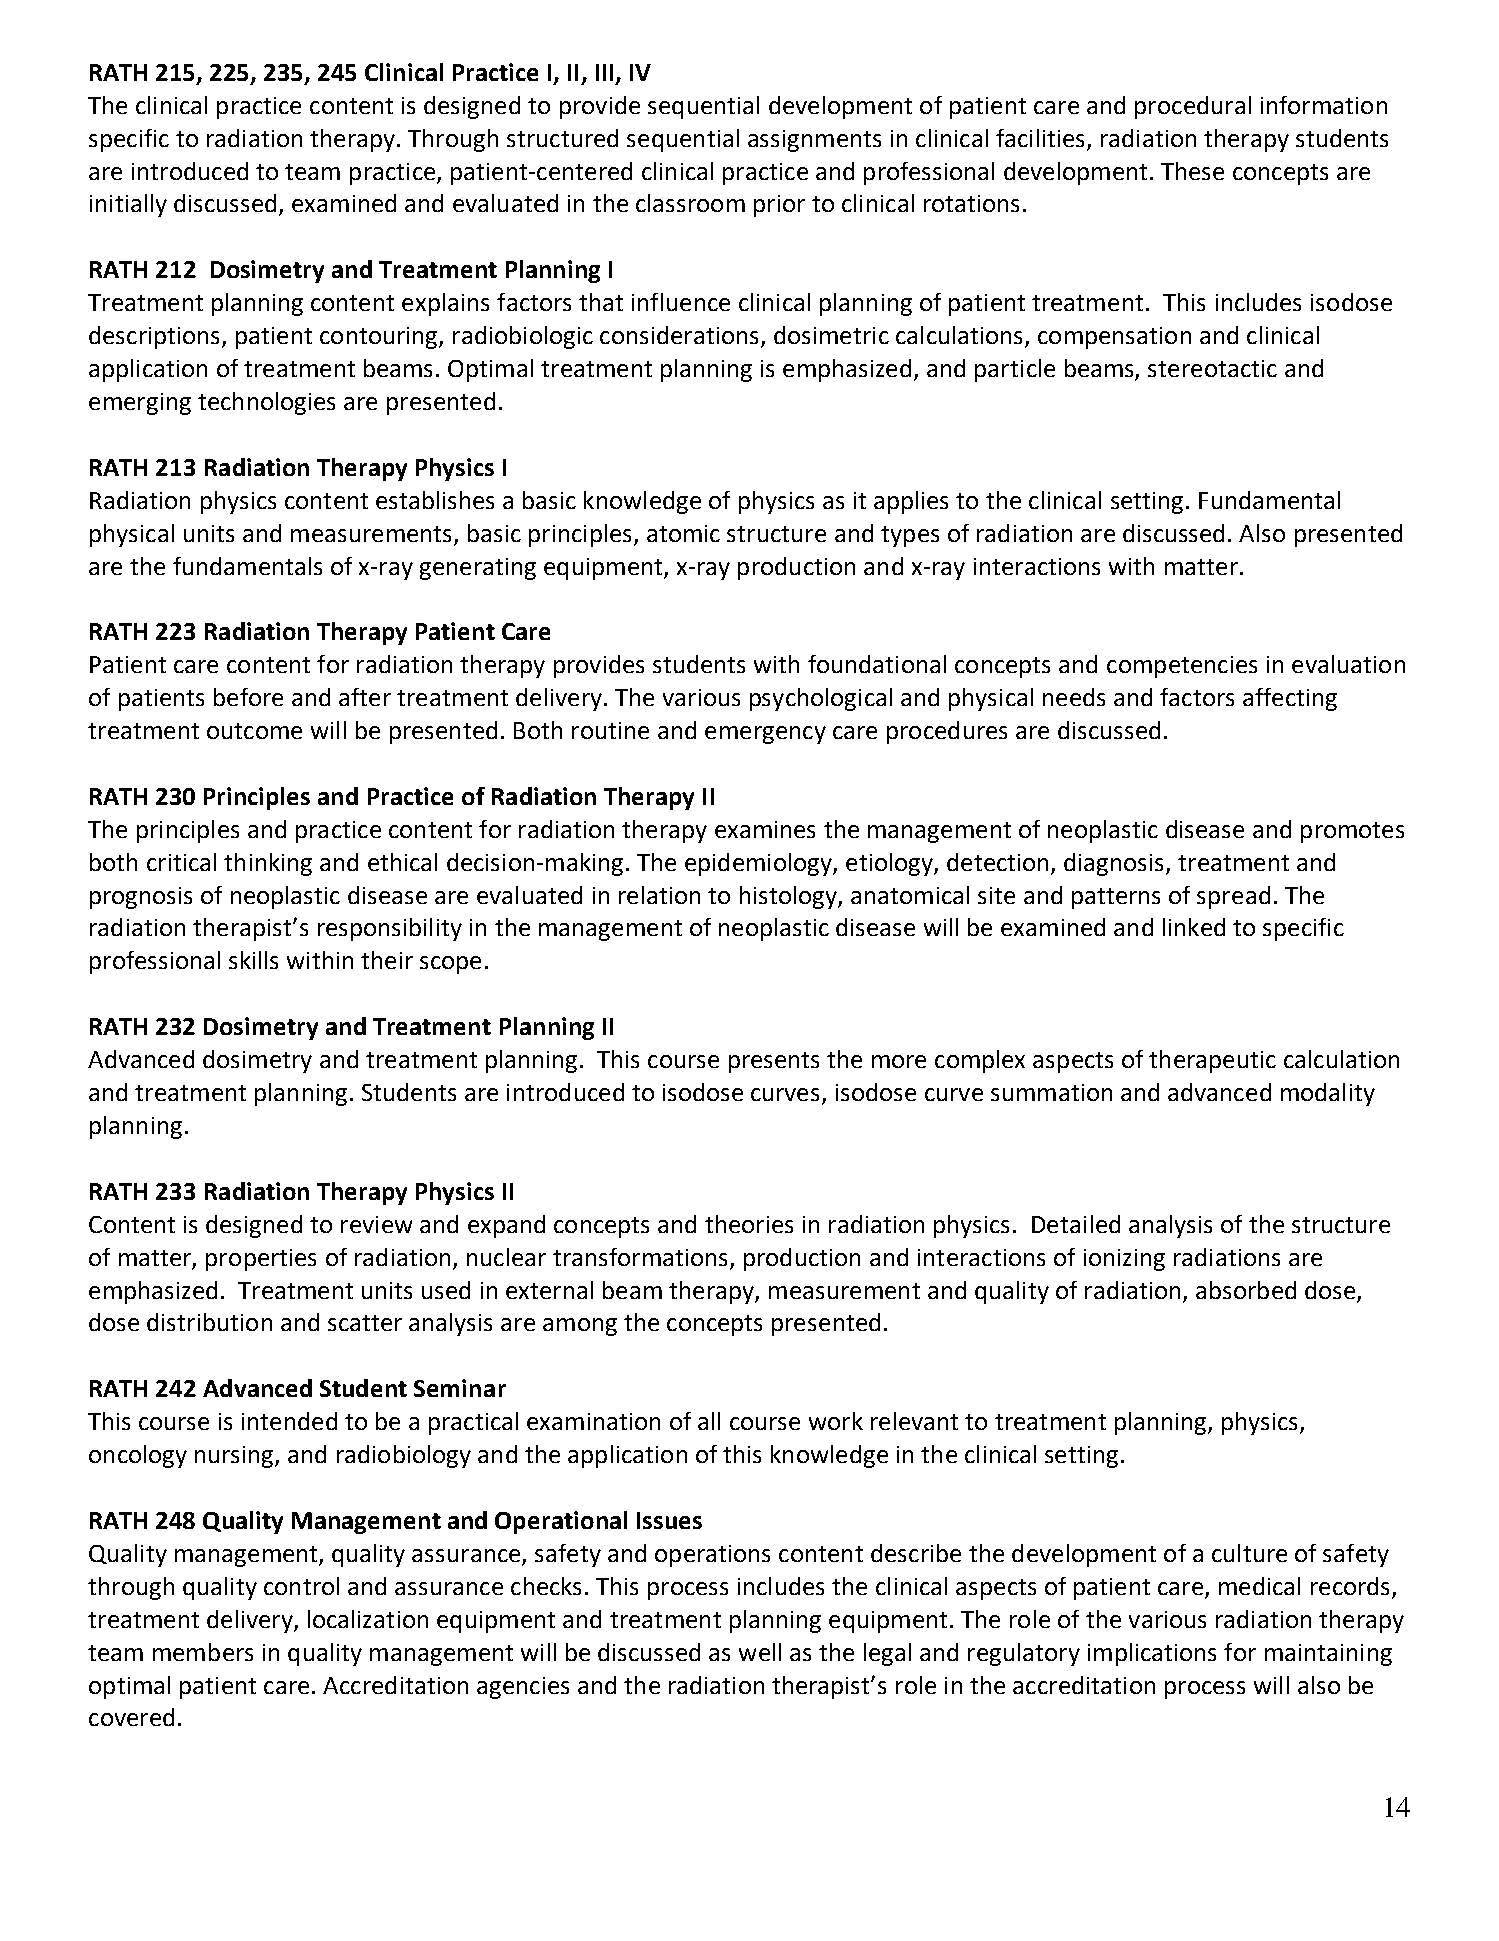  What do you see at coordinates (203, 1652) in the screenshot?
I see `members` at bounding box center [203, 1652].
